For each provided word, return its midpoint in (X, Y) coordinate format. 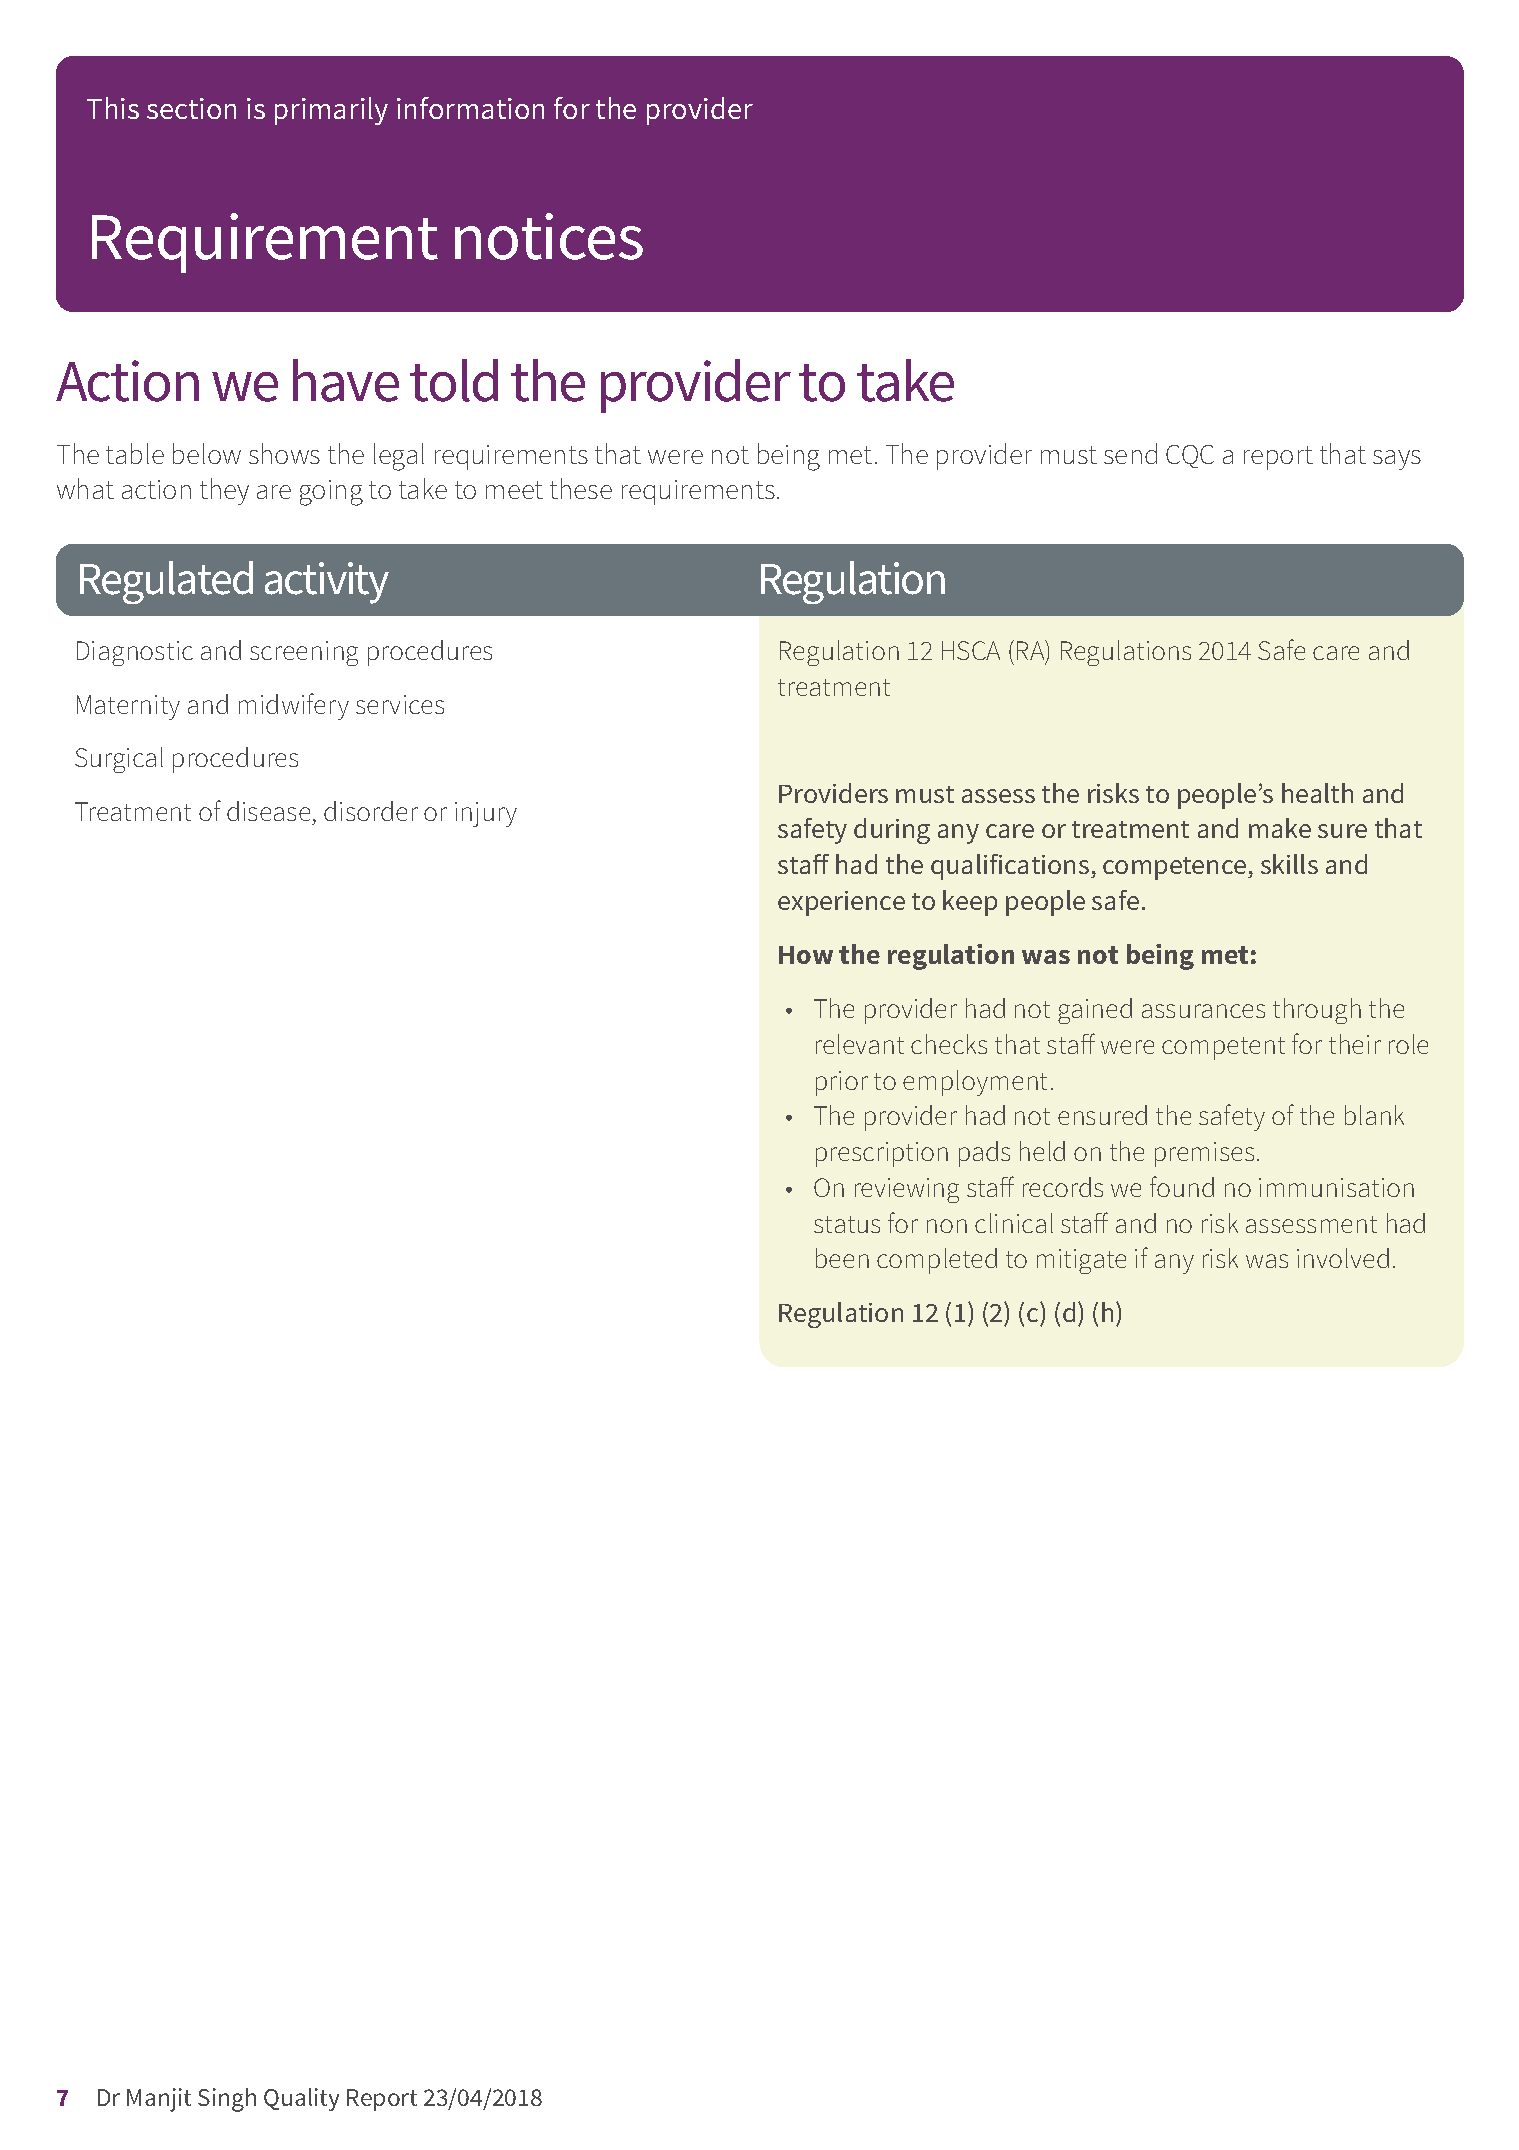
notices (549, 236)
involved (1343, 1258)
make (1280, 828)
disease (268, 811)
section (191, 108)
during (892, 831)
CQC (1190, 456)
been (842, 1258)
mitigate (1081, 1261)
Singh (227, 2100)
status (847, 1224)
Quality (301, 2099)
